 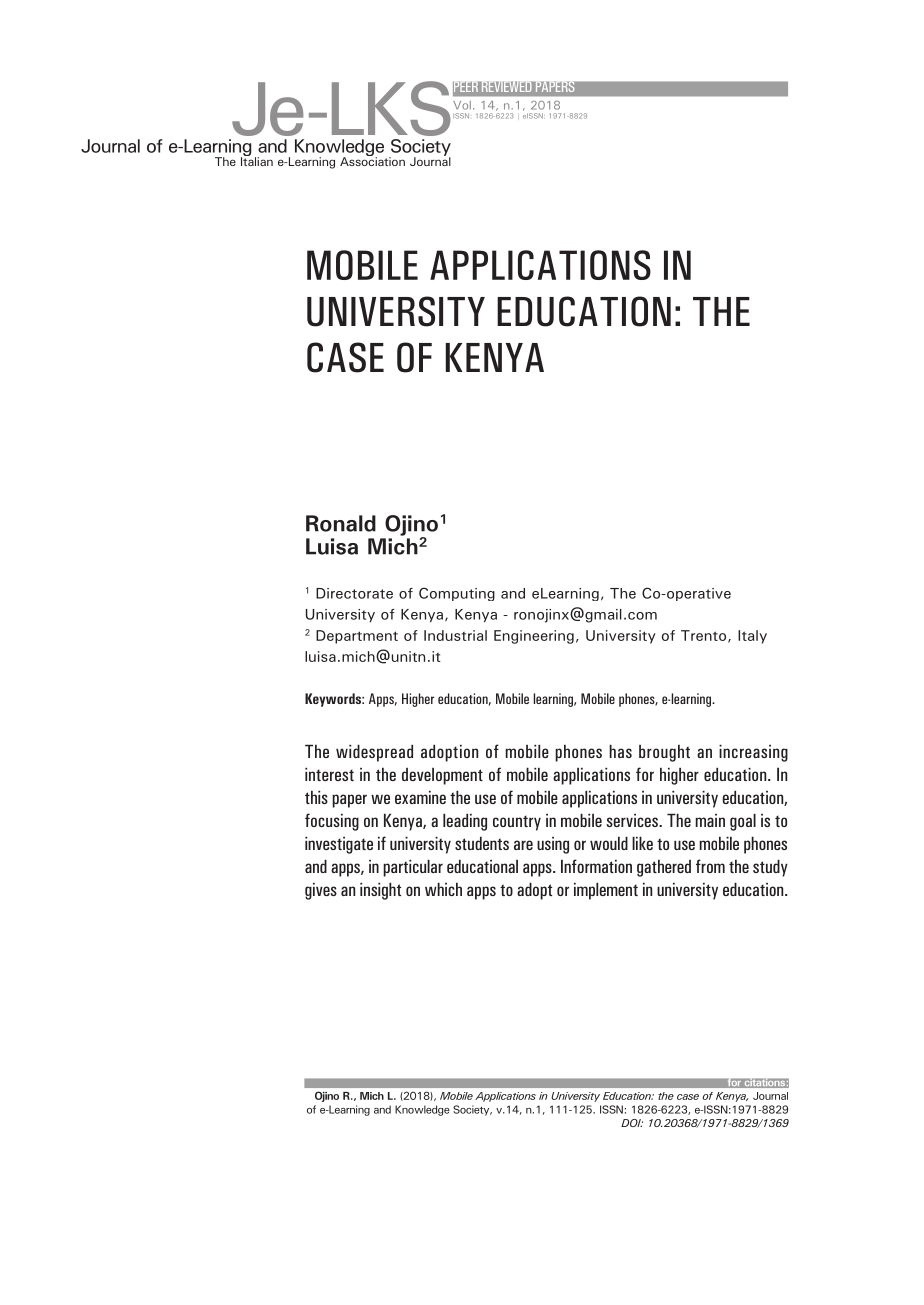 I want to click on implement, so click(x=606, y=891).
